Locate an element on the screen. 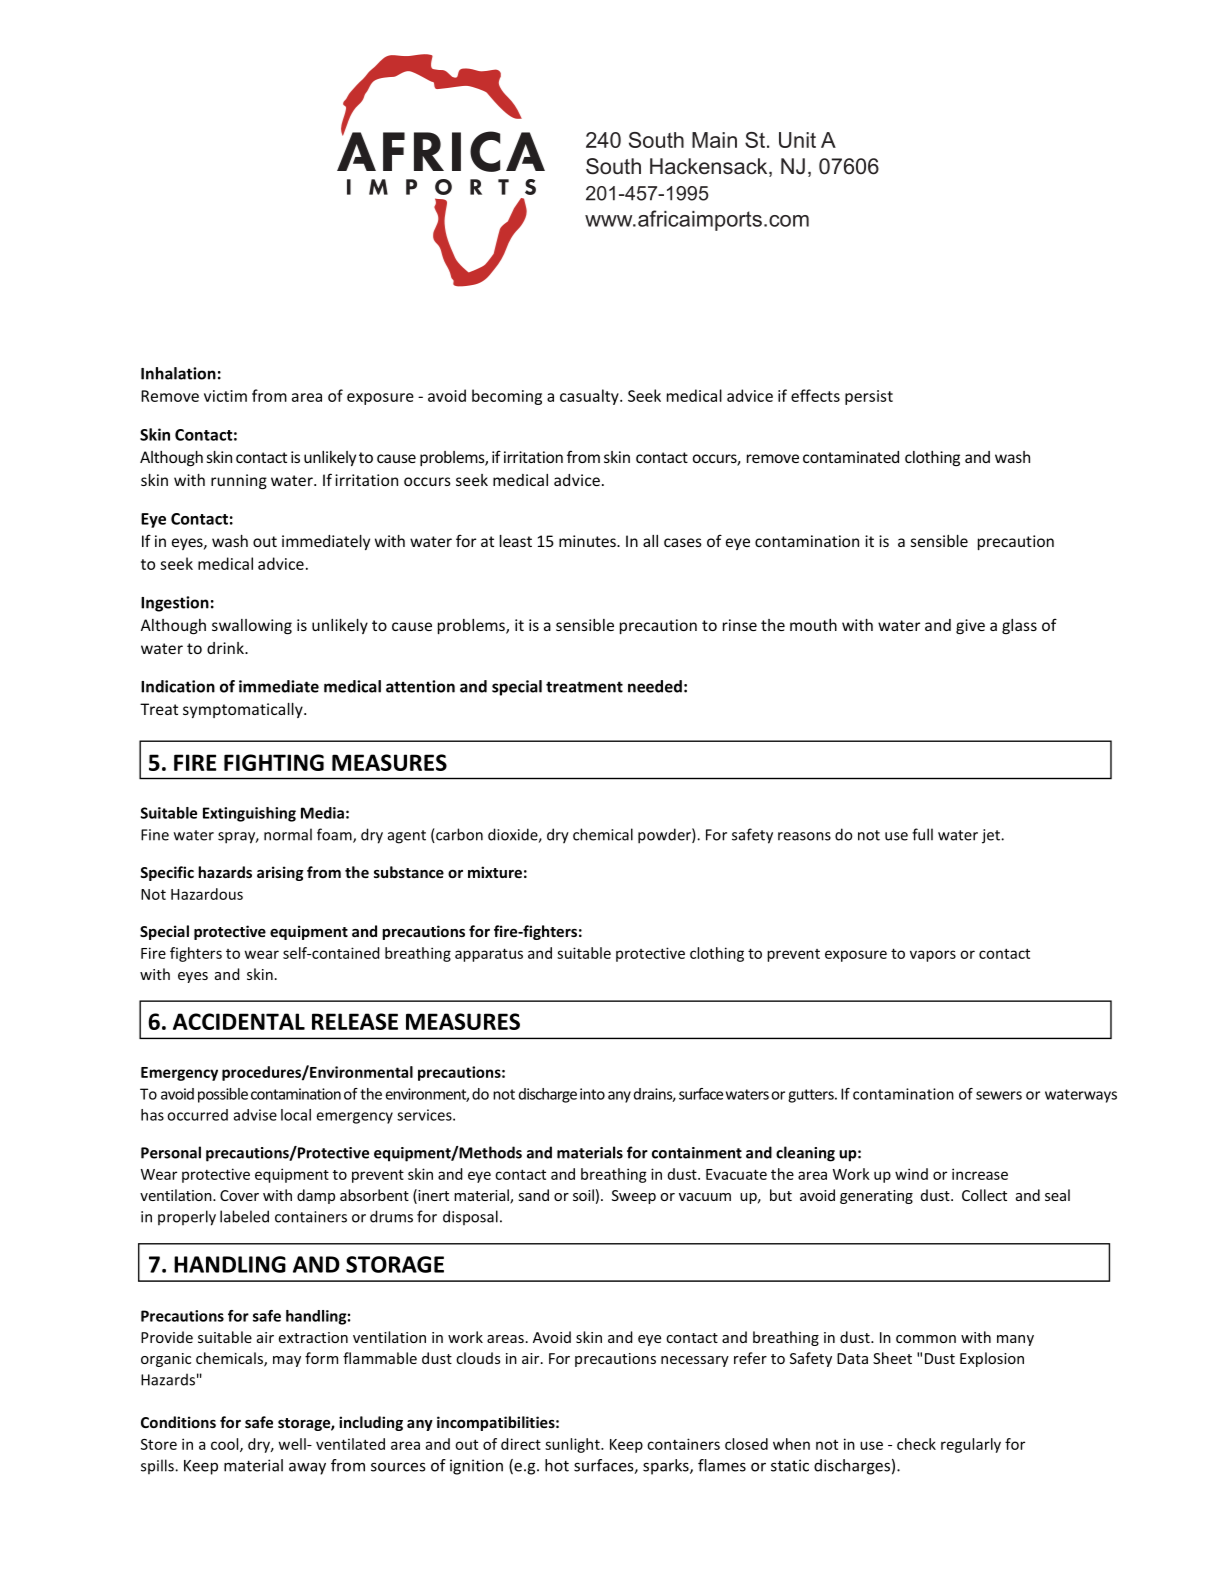  minutes is located at coordinates (588, 541).
